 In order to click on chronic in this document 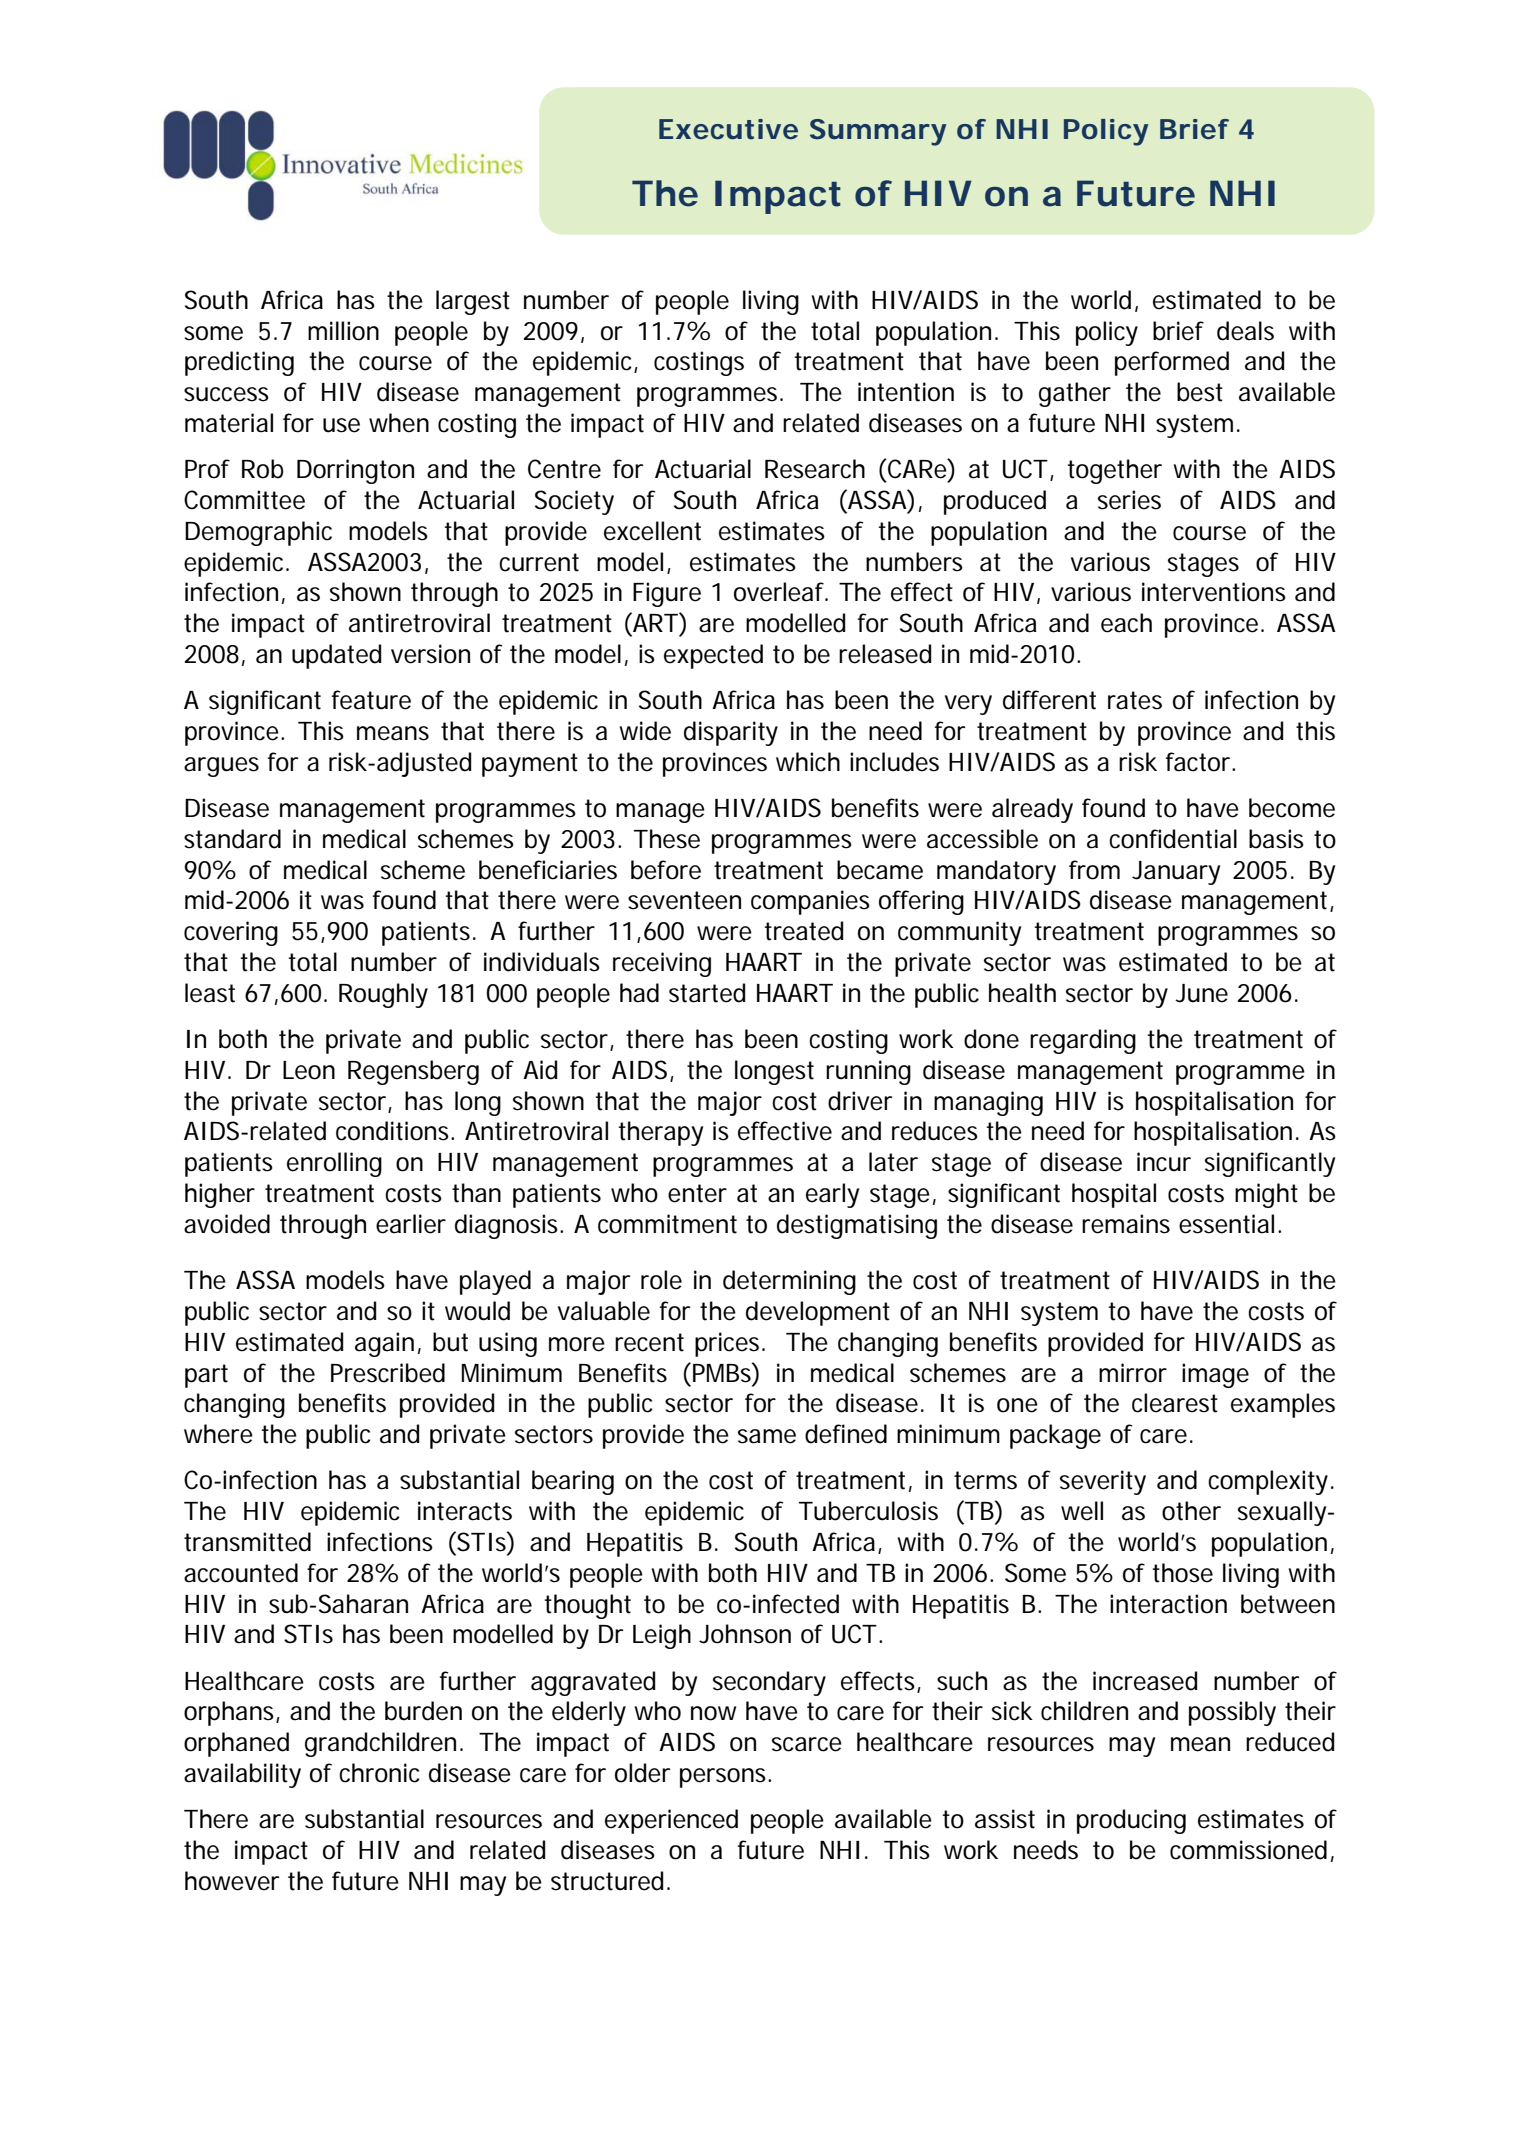, I will do `click(379, 1773)`.
